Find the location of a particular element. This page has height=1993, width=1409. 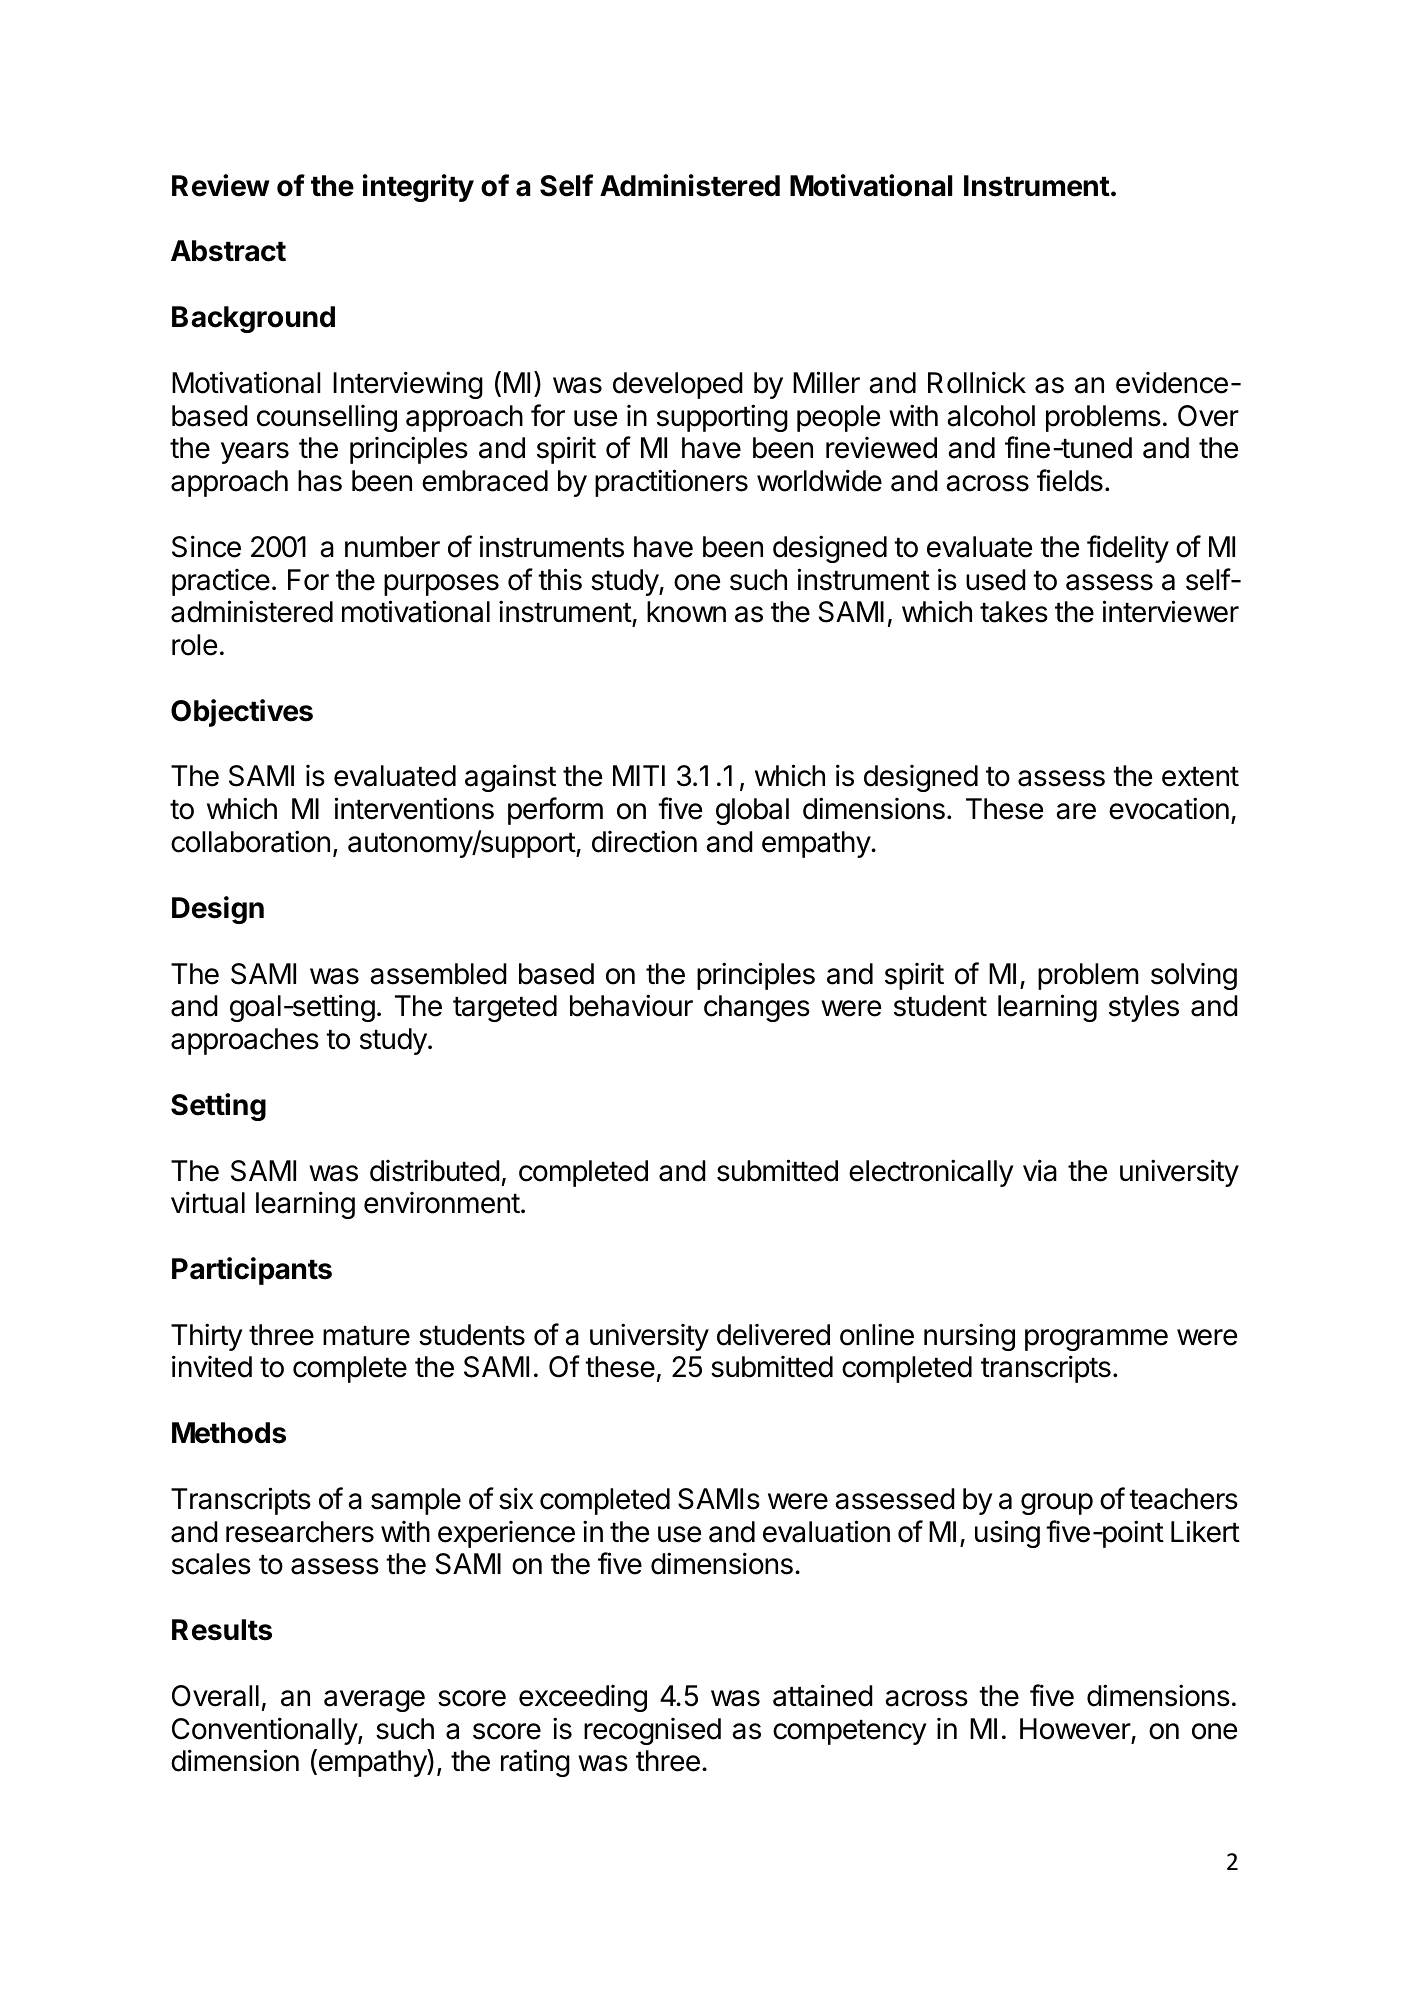

are is located at coordinates (1076, 811).
